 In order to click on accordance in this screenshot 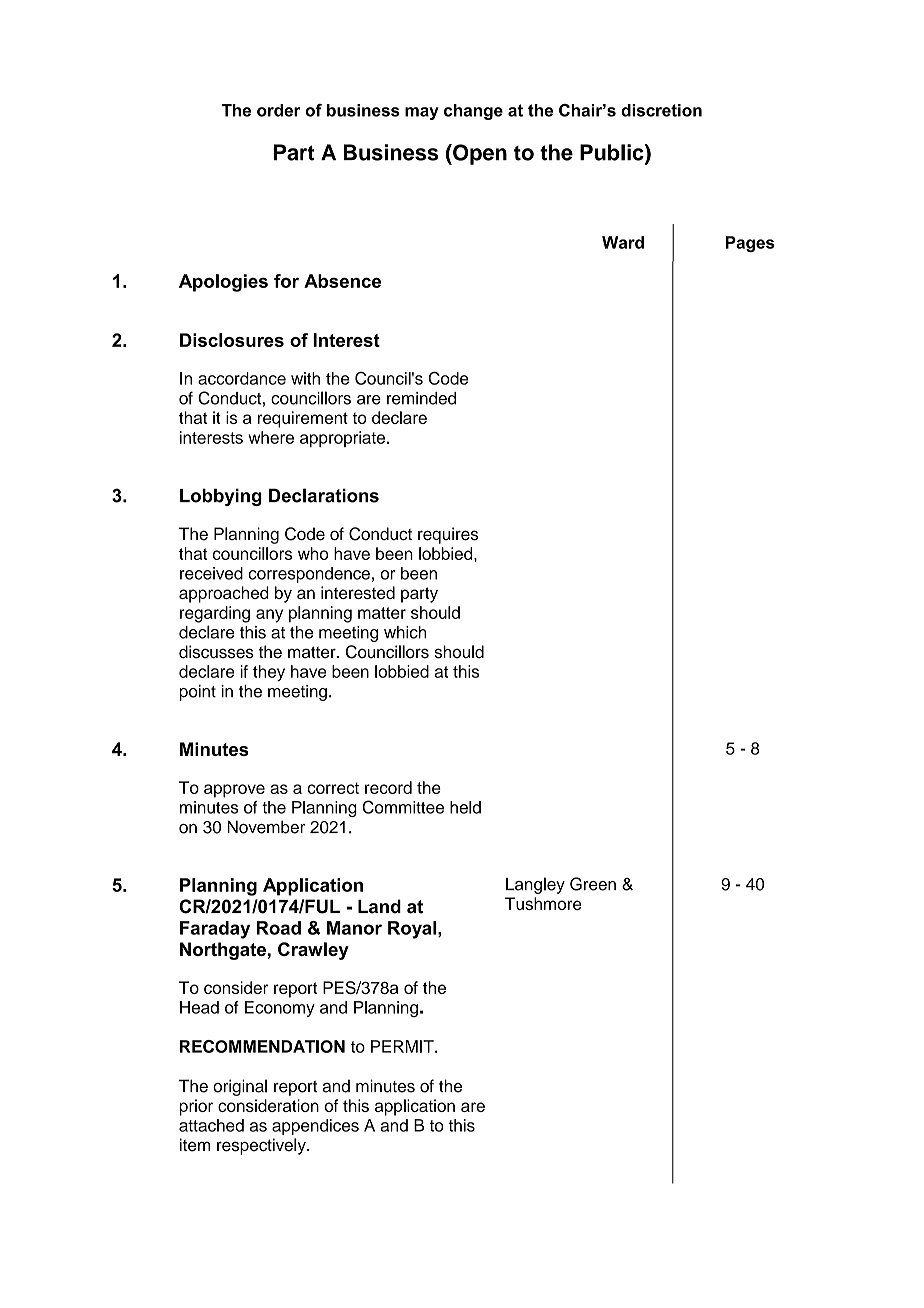, I will do `click(242, 378)`.
